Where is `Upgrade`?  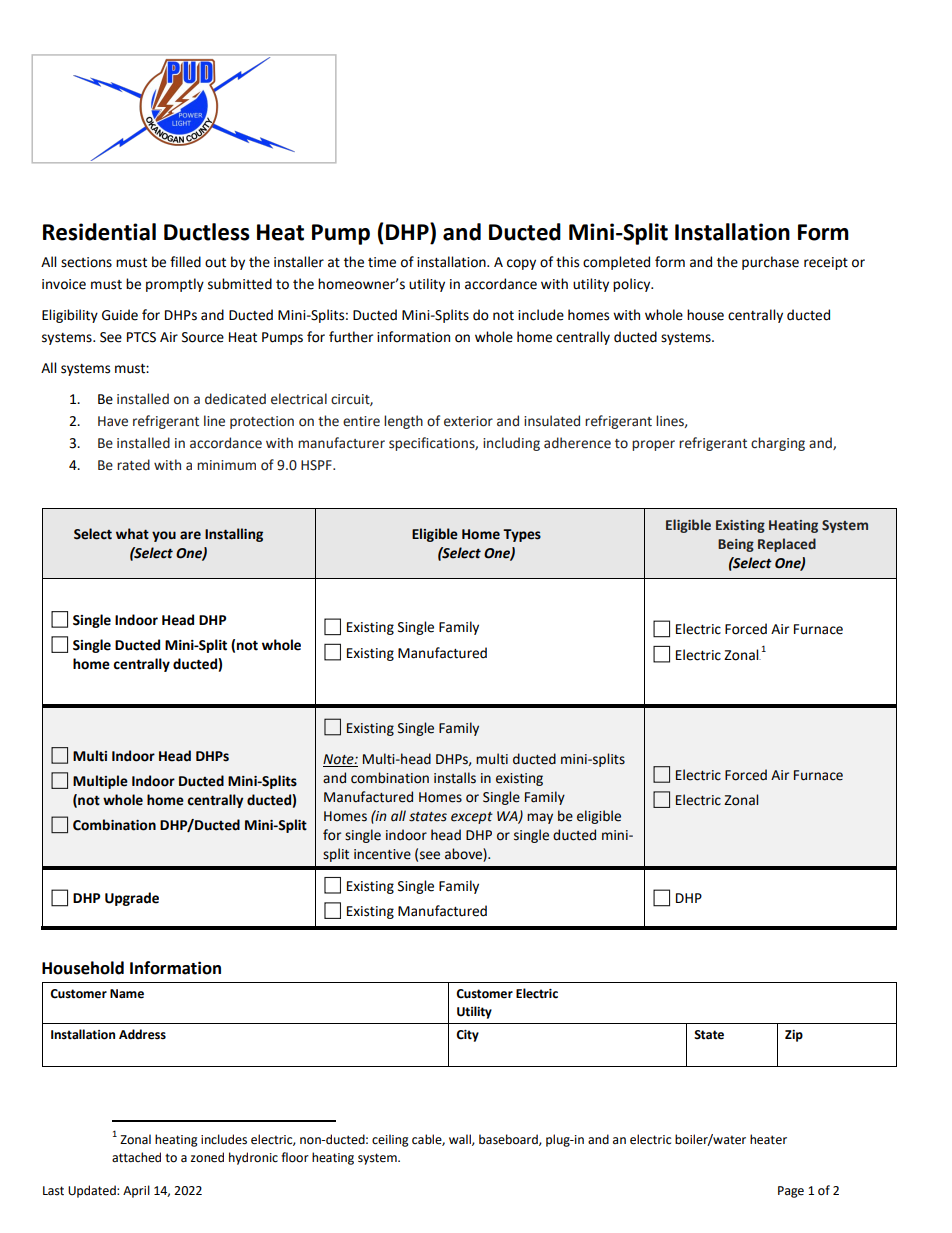 Upgrade is located at coordinates (132, 899).
